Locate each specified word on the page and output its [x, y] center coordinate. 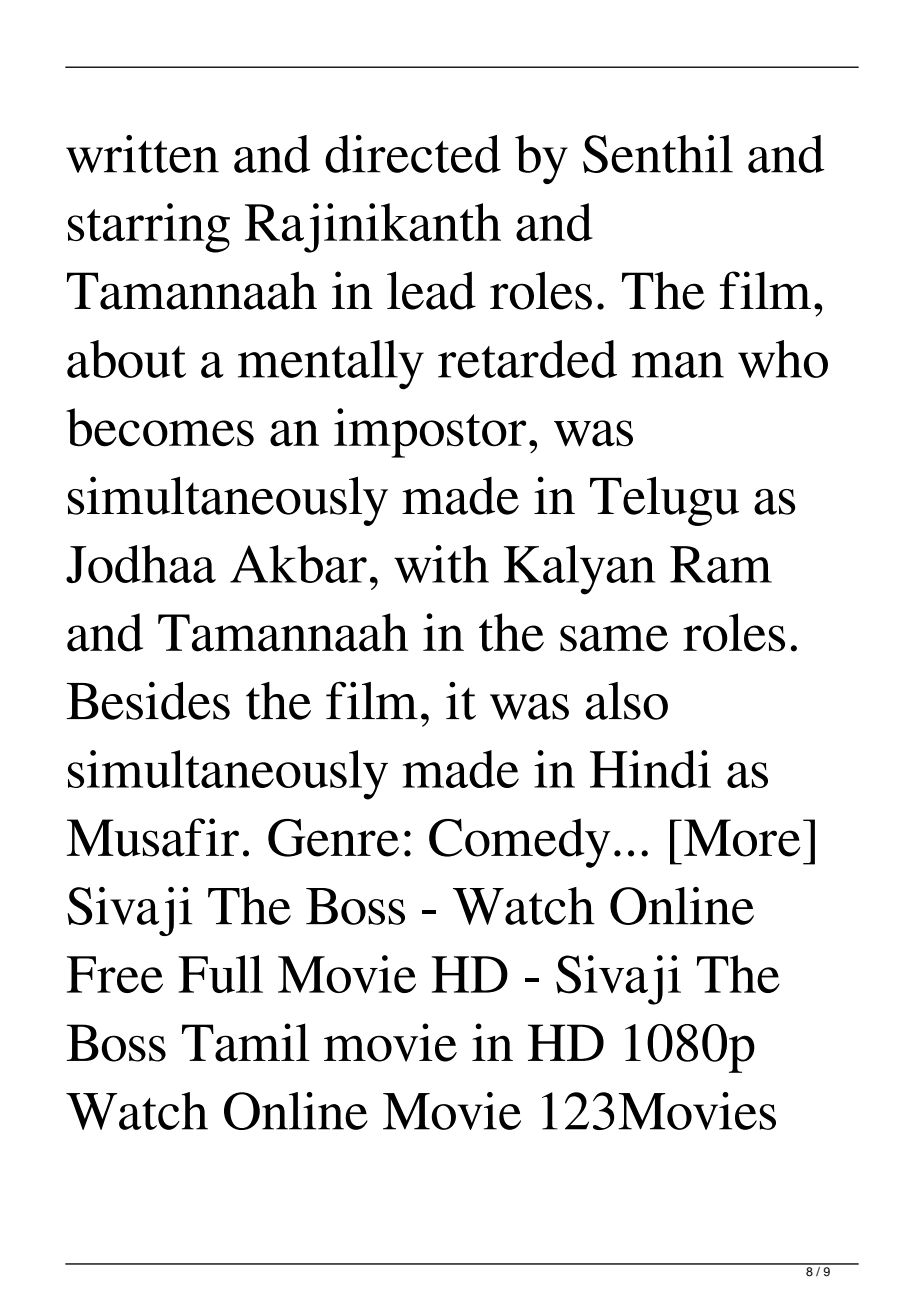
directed [413, 154]
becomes [160, 427]
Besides [148, 700]
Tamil [246, 1042]
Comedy [520, 843]
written [142, 154]
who [783, 359]
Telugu [664, 501]
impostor [430, 433]
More [742, 838]
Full [220, 974]
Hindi [650, 769]
